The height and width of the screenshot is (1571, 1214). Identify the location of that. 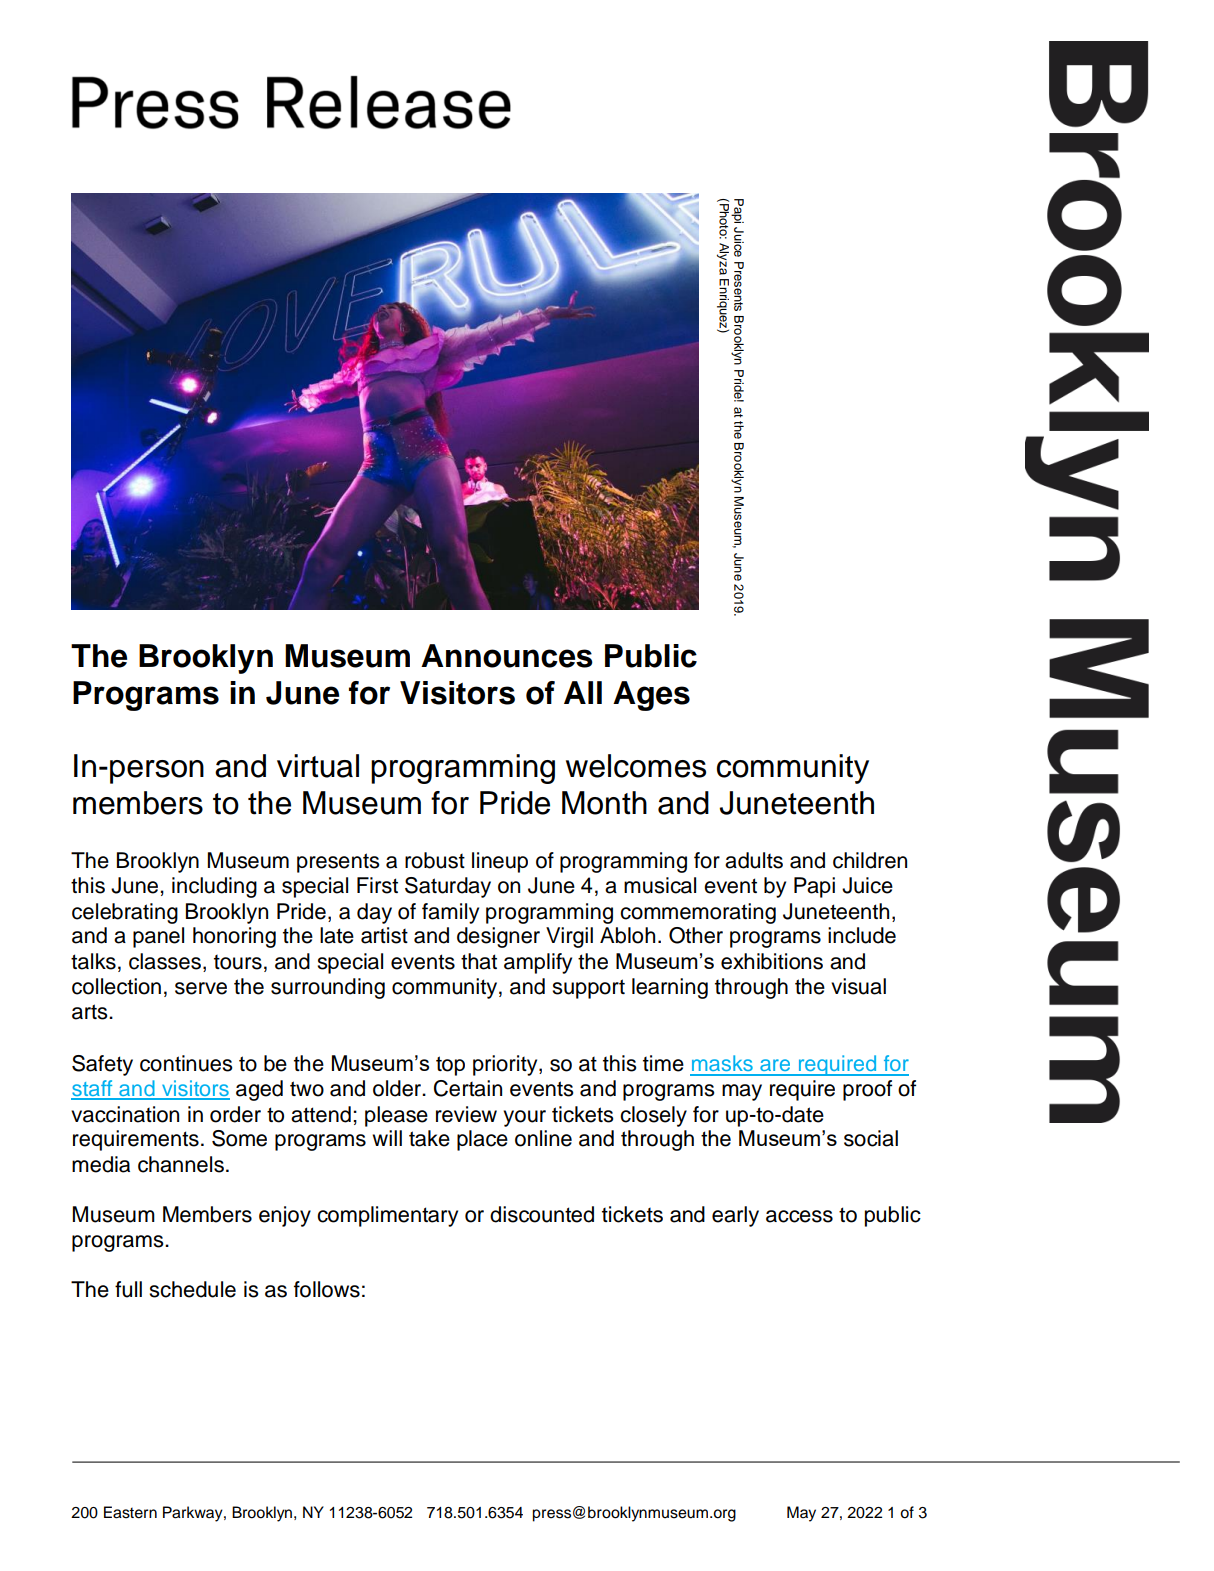
(479, 961).
